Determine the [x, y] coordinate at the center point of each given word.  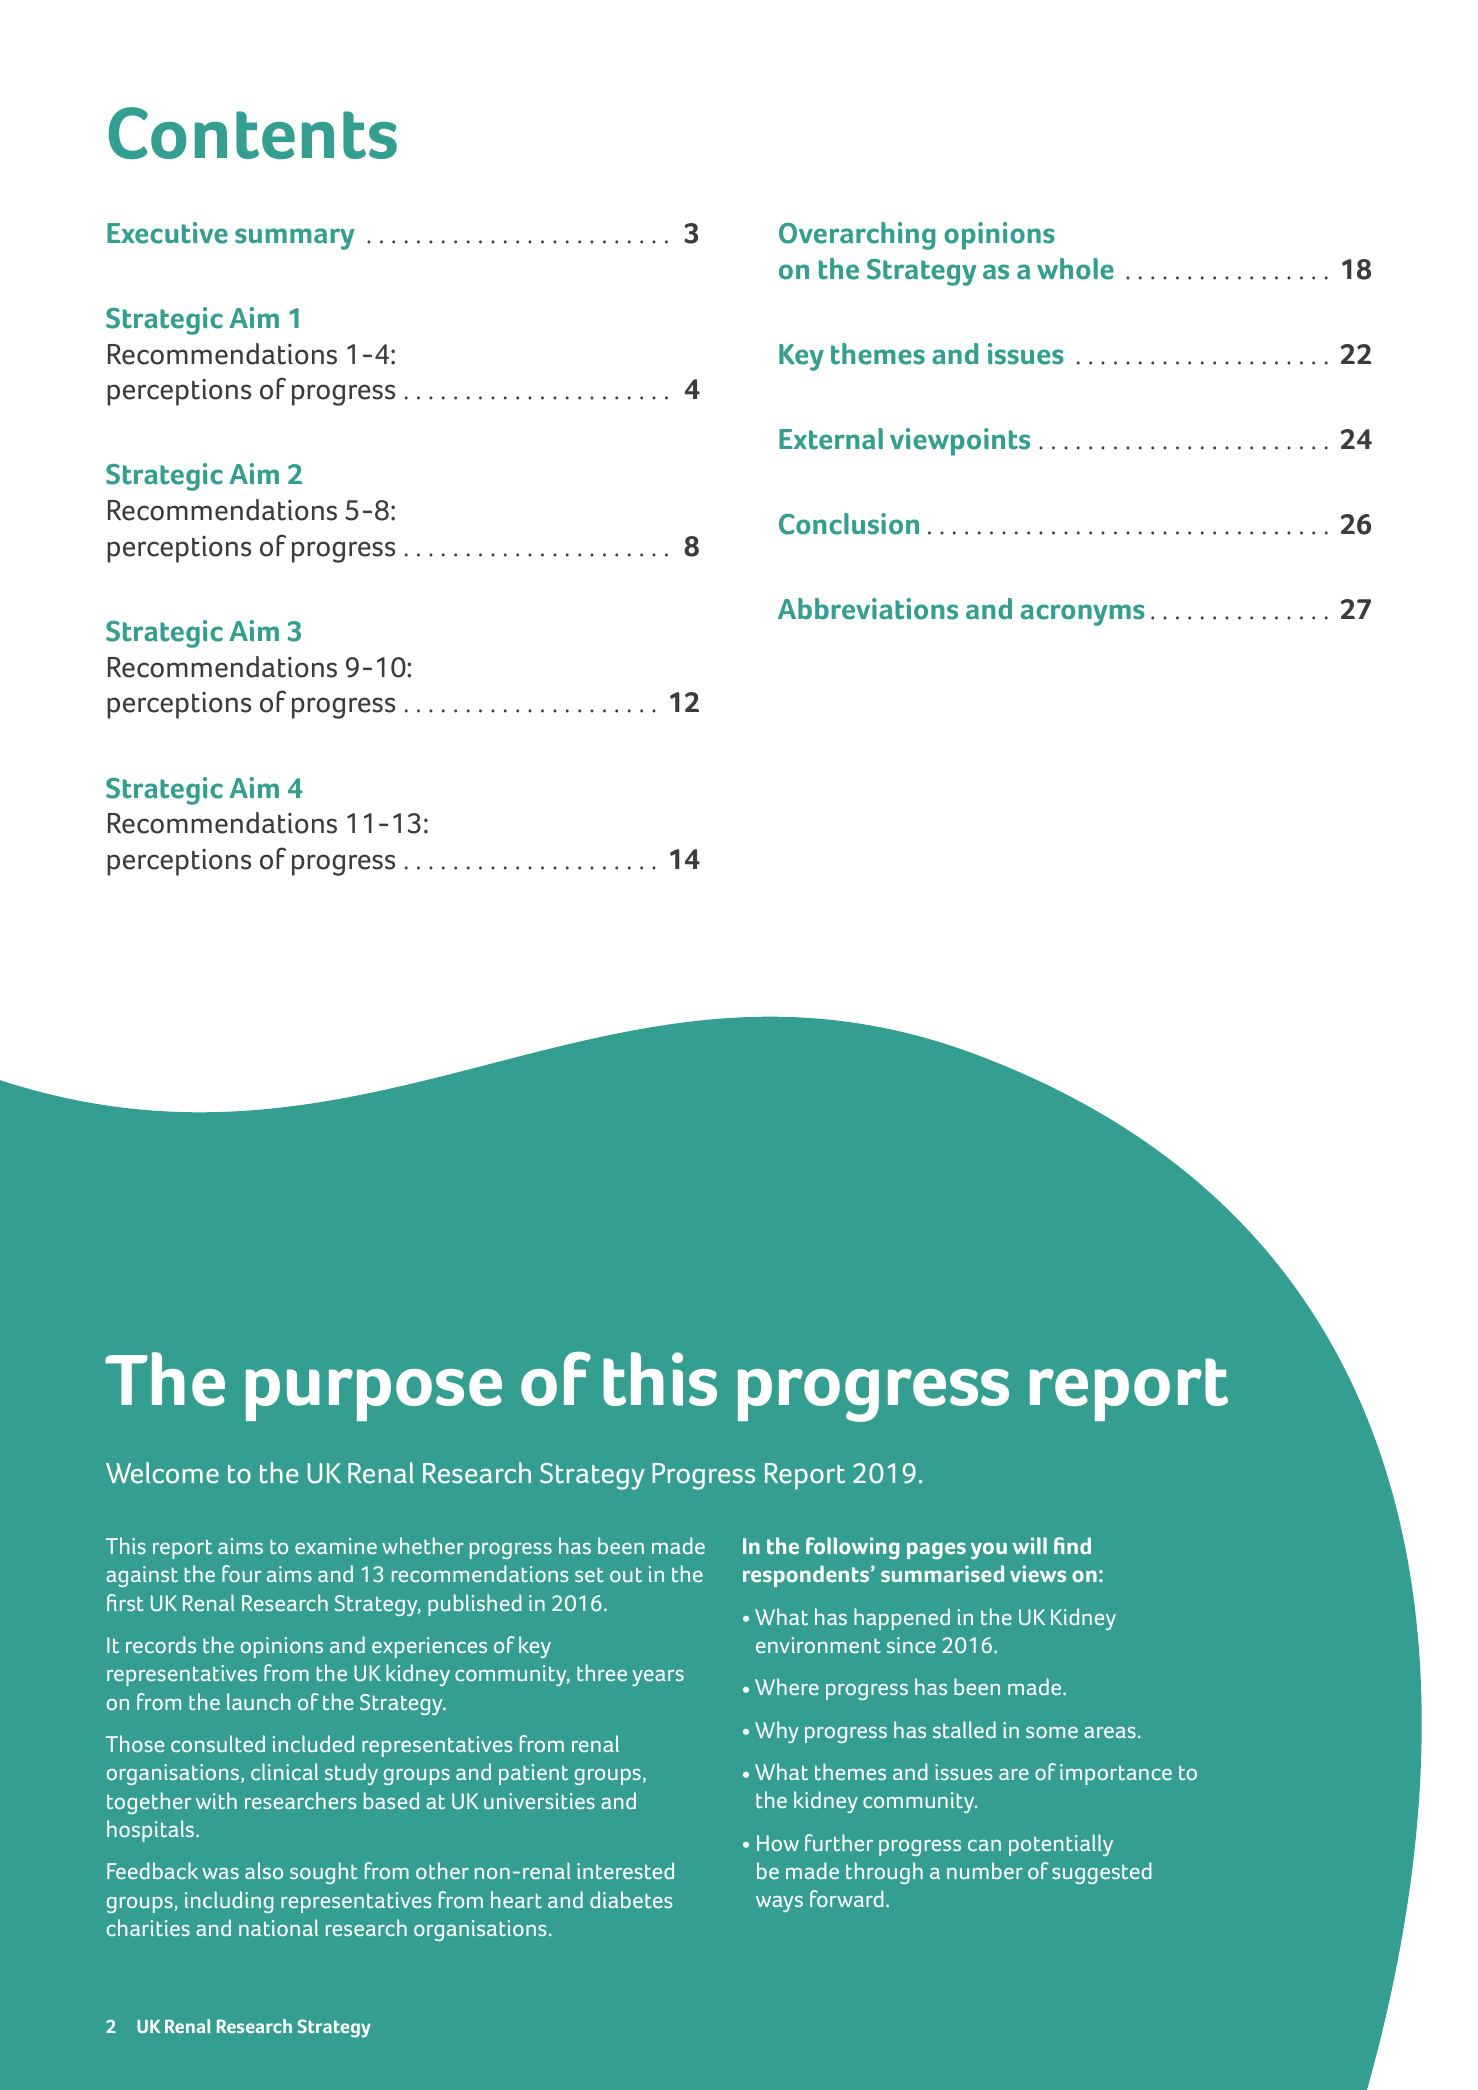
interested [625, 1870]
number [985, 1870]
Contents [253, 133]
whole [1075, 269]
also [264, 1870]
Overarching [857, 236]
